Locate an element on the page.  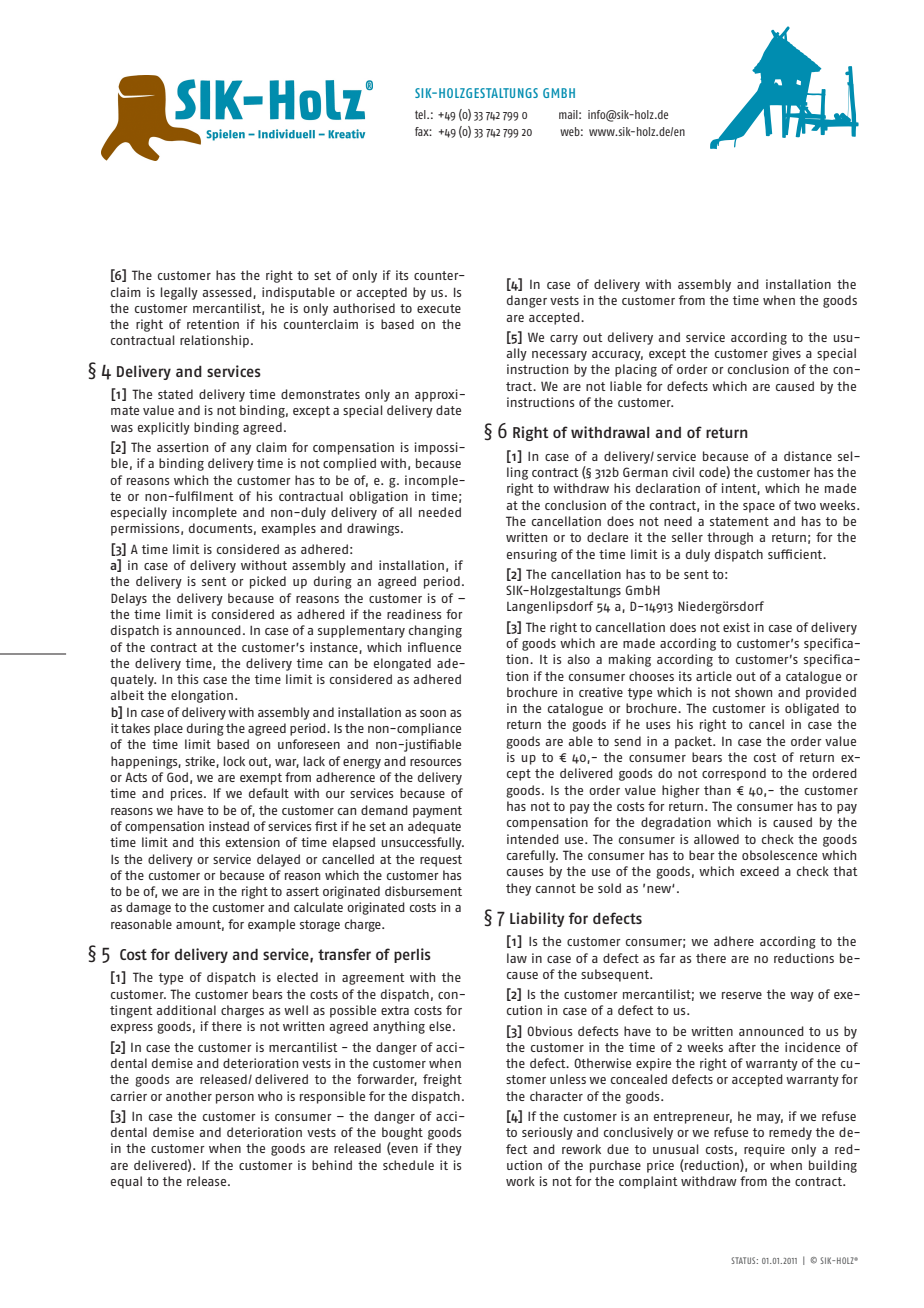
law is located at coordinates (517, 958).
